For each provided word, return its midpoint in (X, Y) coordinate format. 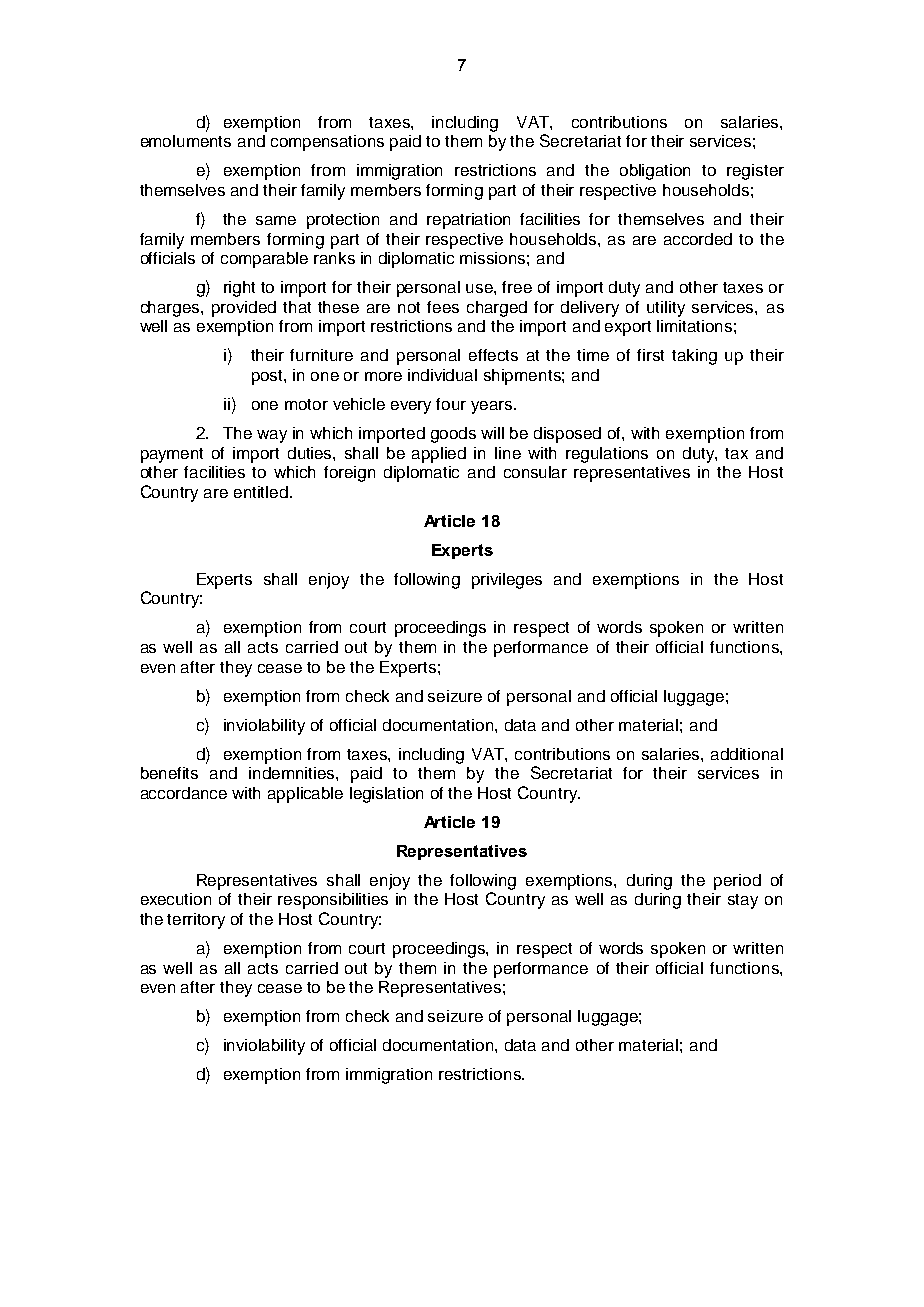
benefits (169, 773)
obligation (655, 172)
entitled (261, 492)
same (276, 220)
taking (694, 357)
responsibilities (333, 901)
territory (196, 921)
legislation (386, 795)
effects (493, 355)
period (737, 882)
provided (244, 309)
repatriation (468, 221)
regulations (607, 455)
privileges (507, 581)
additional (747, 754)
